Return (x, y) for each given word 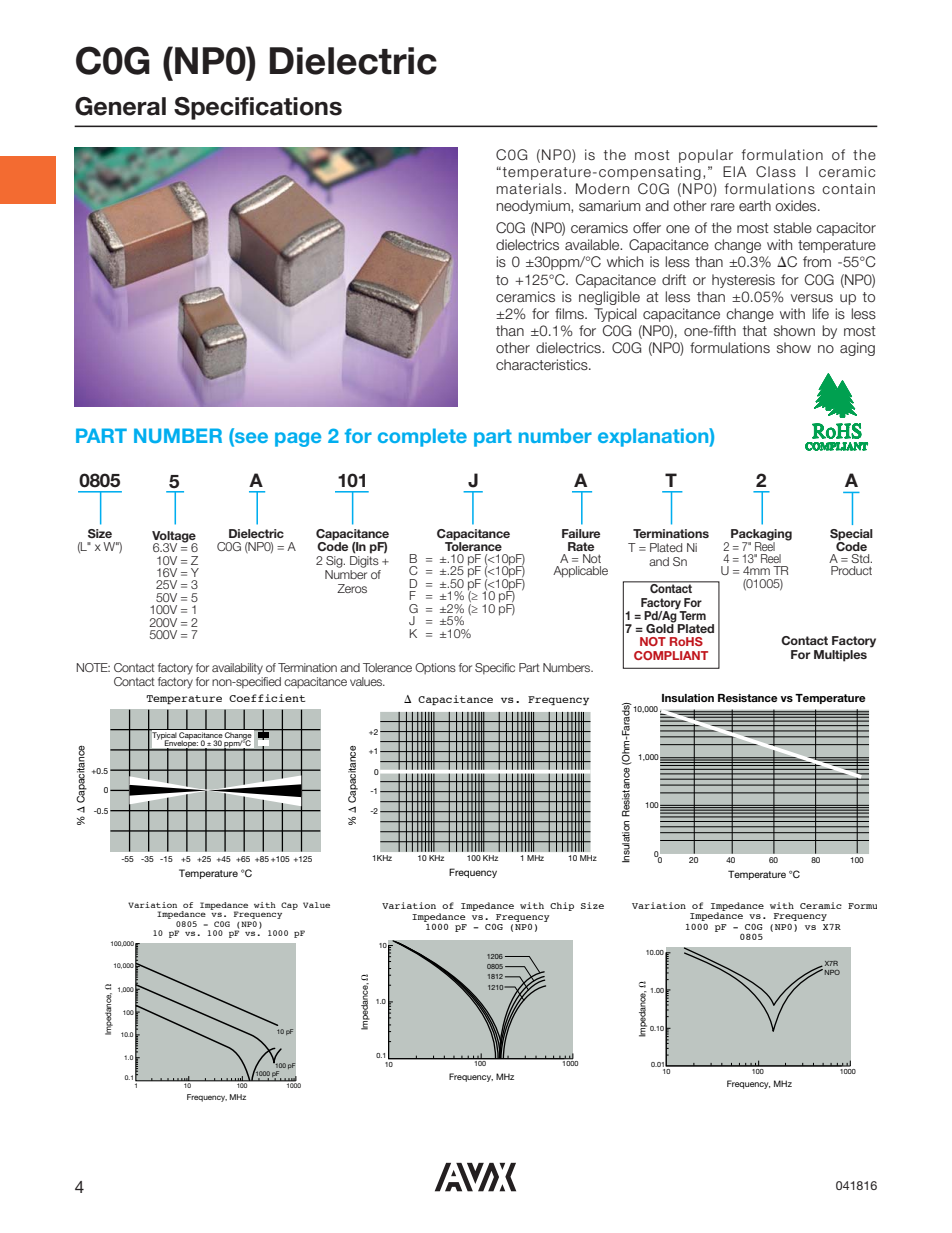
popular (706, 156)
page (298, 439)
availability (237, 669)
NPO (832, 972)
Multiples (840, 656)
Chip (562, 906)
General (120, 106)
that (755, 330)
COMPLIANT (671, 655)
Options (435, 668)
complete (422, 437)
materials (529, 188)
